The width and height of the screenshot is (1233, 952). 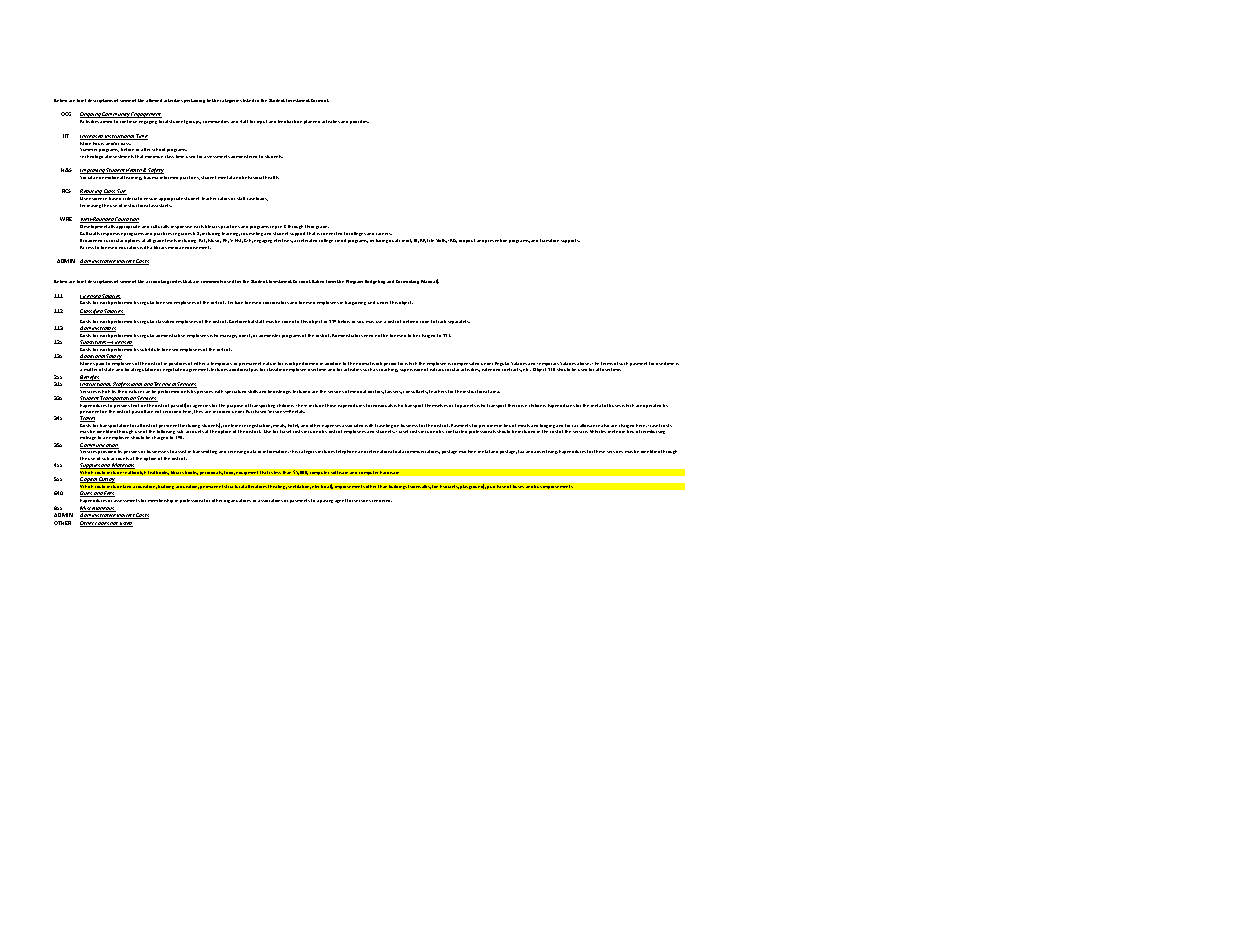 I want to click on planned, so click(x=312, y=122).
